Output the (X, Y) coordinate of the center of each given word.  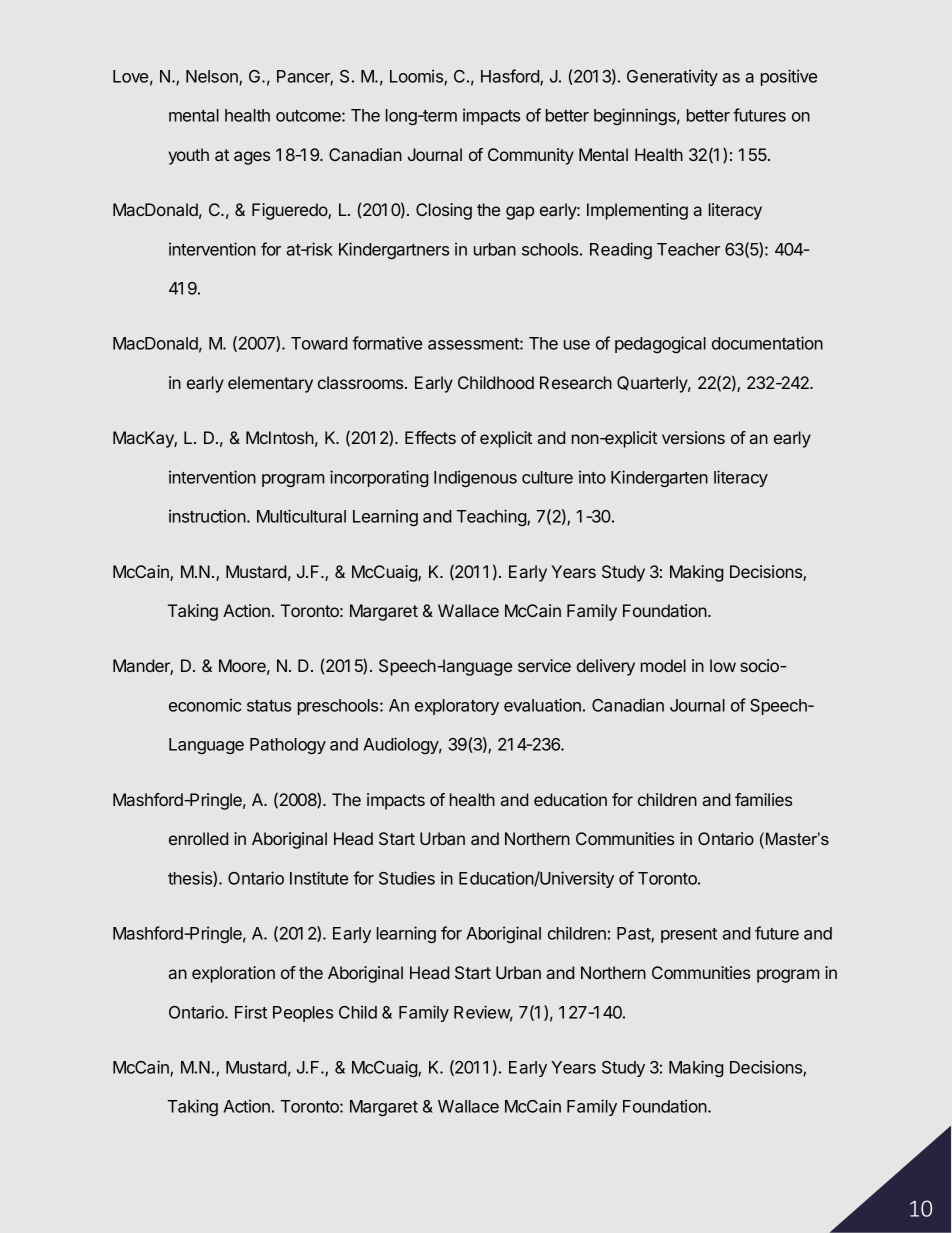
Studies (407, 878)
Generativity (672, 77)
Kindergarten (659, 478)
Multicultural (301, 516)
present (689, 935)
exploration (233, 974)
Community (531, 156)
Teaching (492, 517)
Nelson (213, 77)
